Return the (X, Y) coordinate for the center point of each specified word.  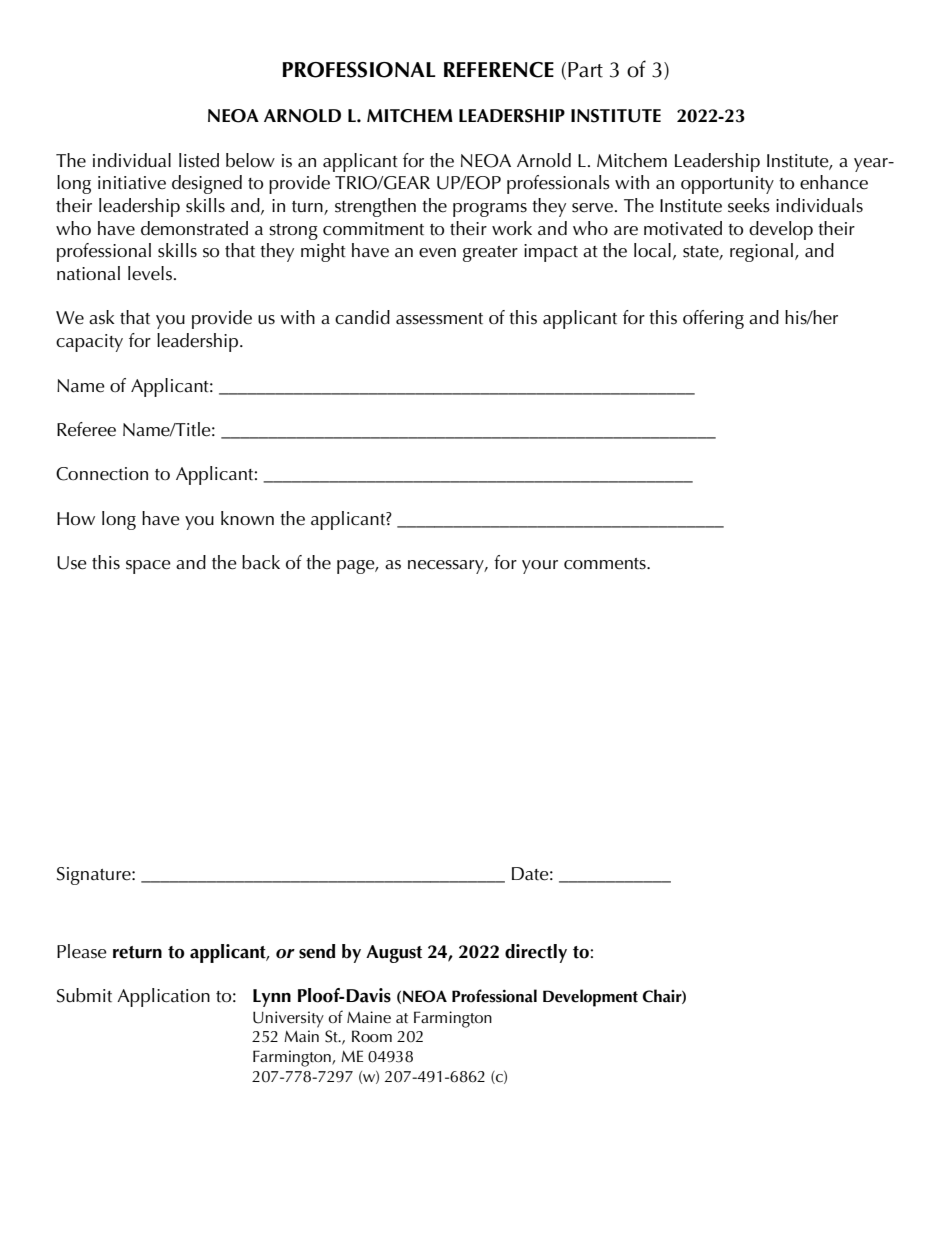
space (148, 567)
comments (606, 564)
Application (163, 997)
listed (199, 160)
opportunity (727, 185)
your (540, 567)
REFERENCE (499, 70)
